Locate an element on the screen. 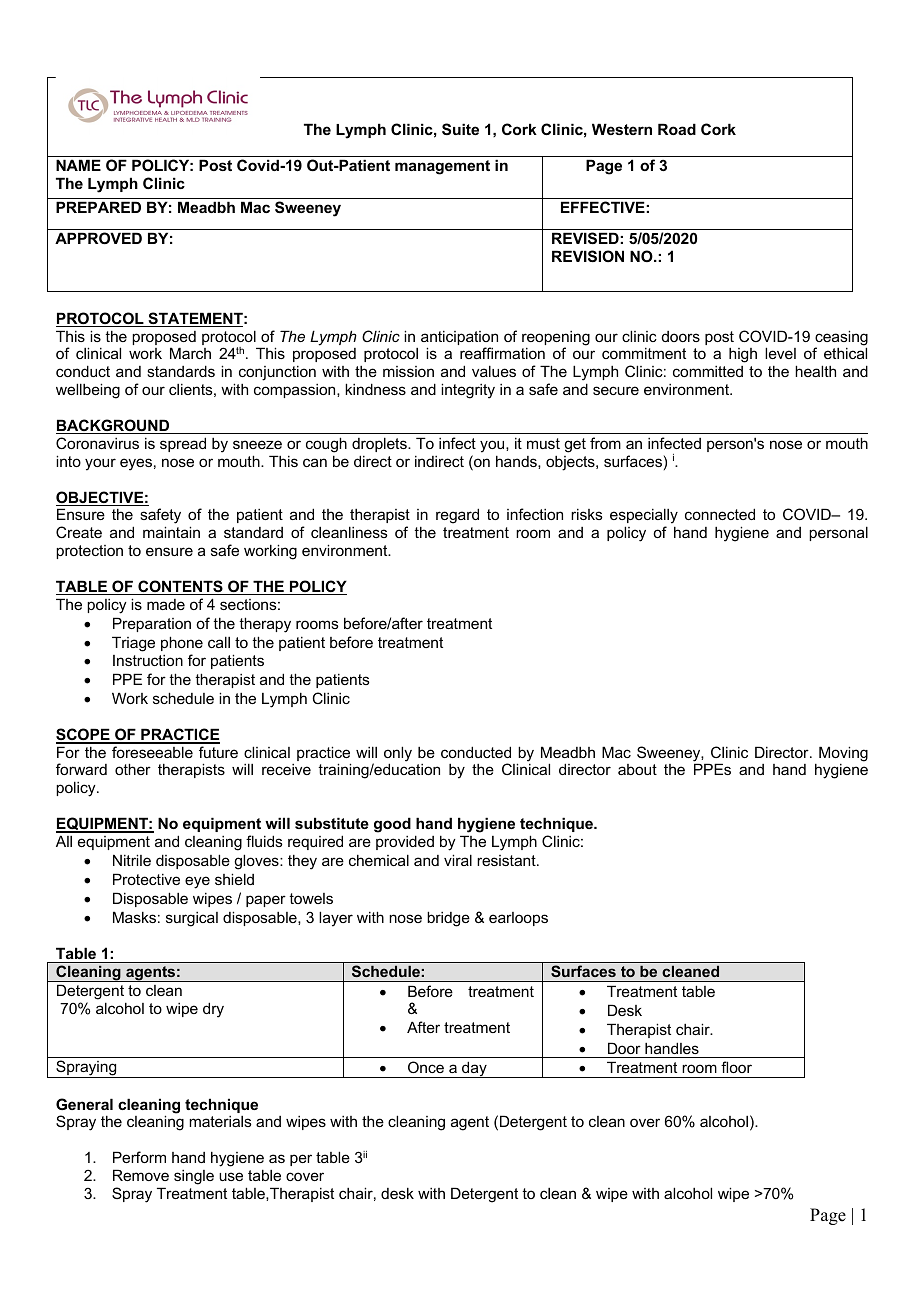 The image size is (924, 1308). day is located at coordinates (474, 1069).
